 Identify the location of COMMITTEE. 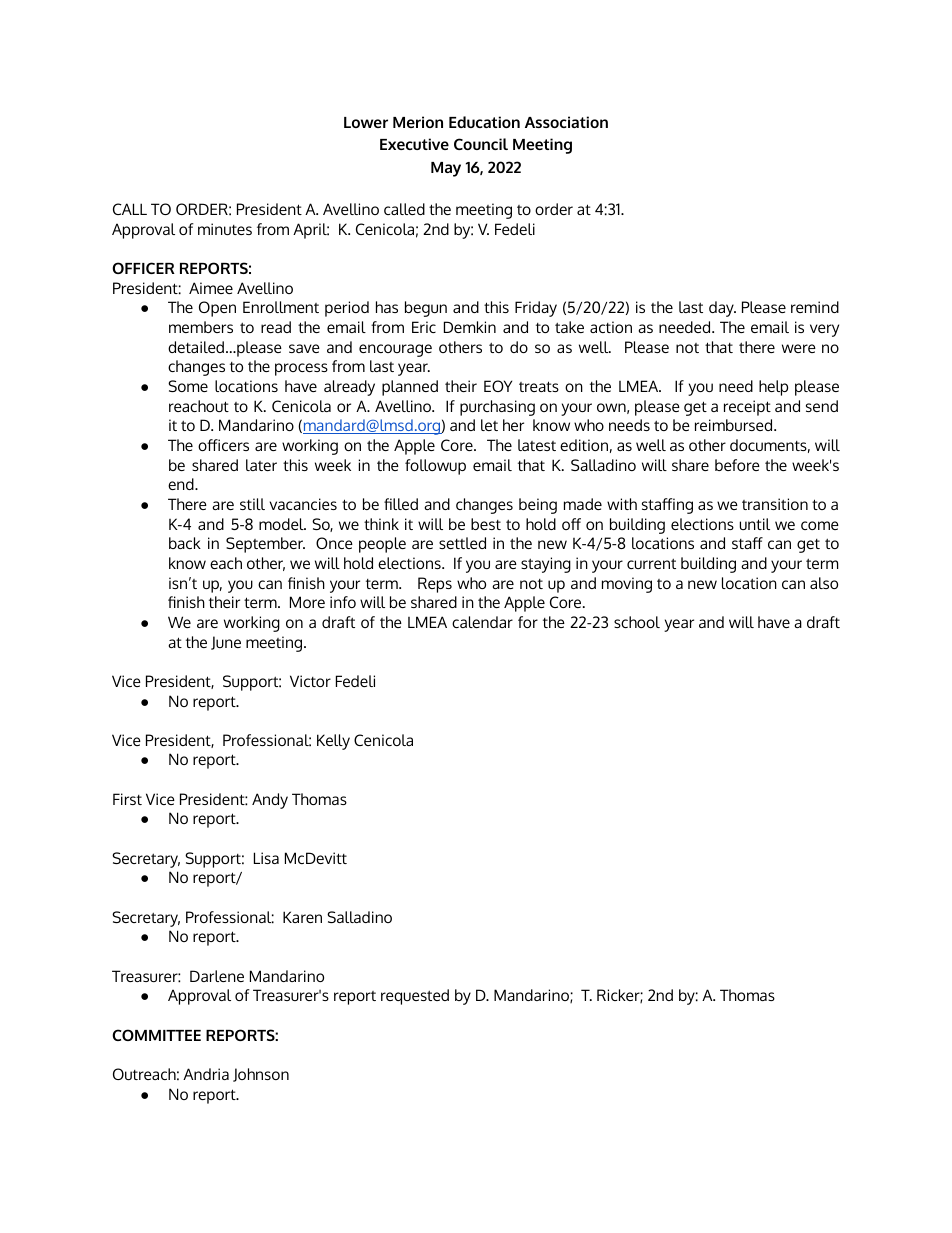
(156, 1035).
